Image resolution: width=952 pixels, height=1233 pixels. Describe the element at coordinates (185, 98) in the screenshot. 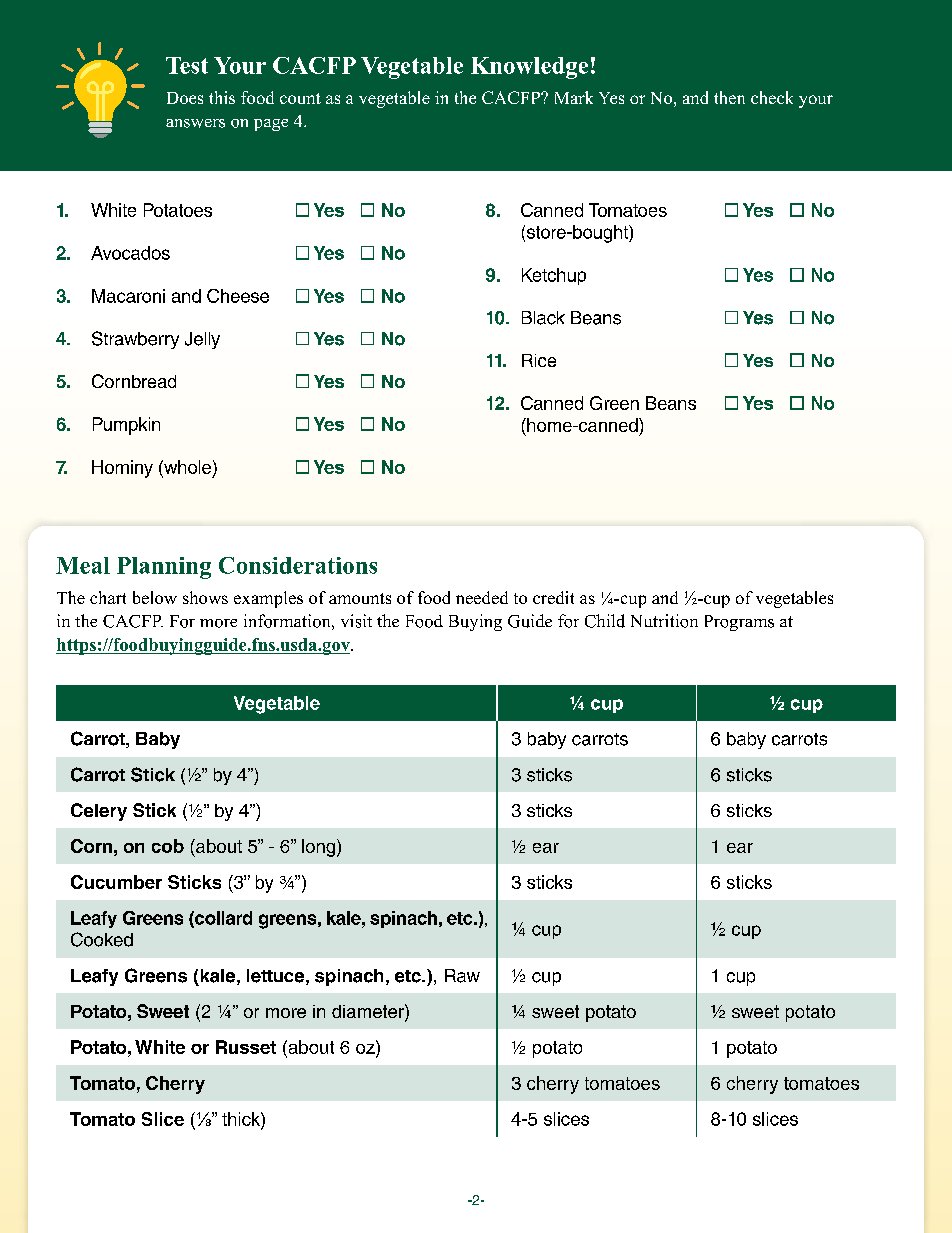

I see `Does` at that location.
